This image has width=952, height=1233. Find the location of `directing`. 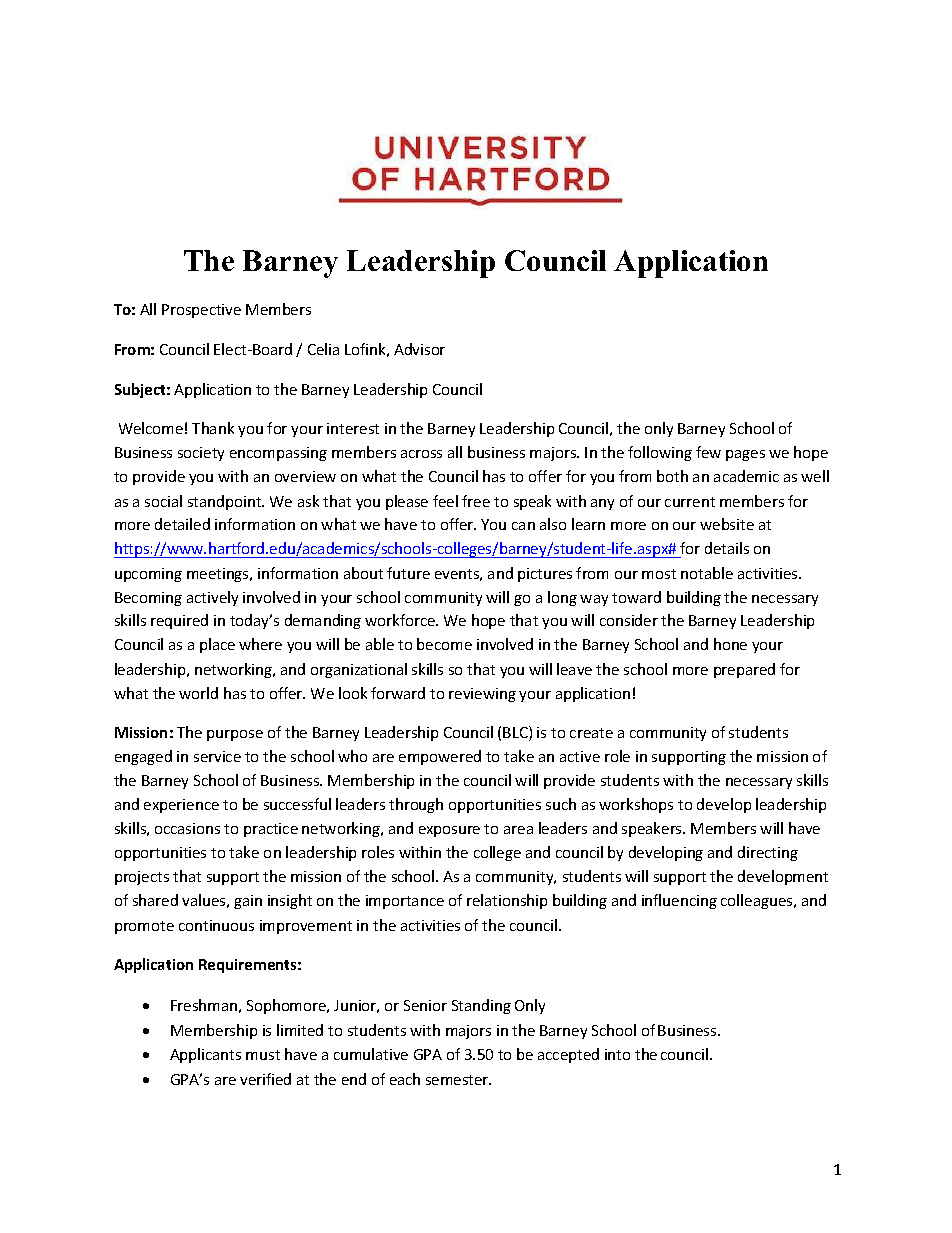

directing is located at coordinates (768, 853).
